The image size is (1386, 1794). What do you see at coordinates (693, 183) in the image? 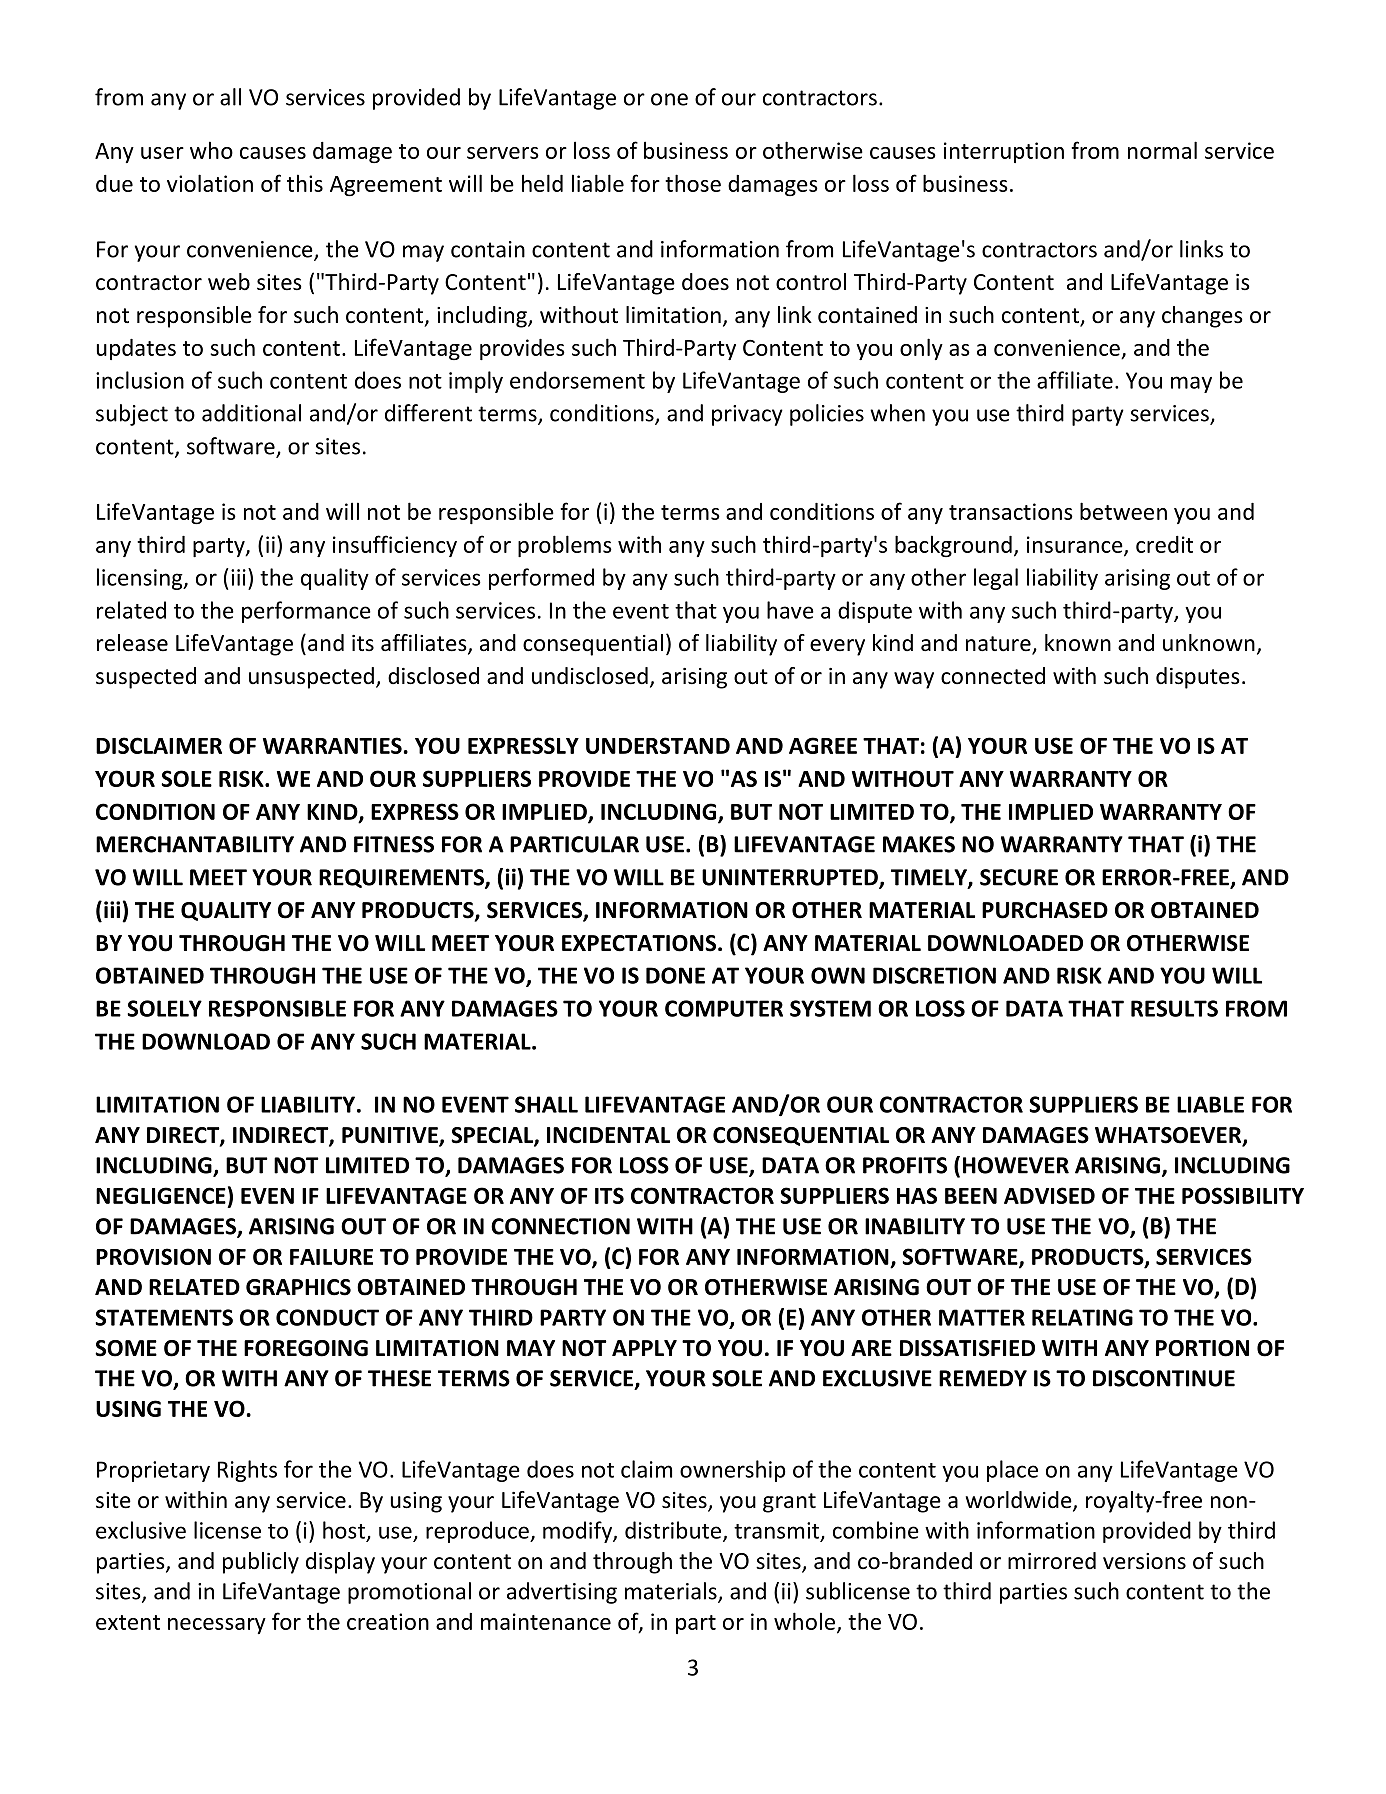
I see `those` at bounding box center [693, 183].
